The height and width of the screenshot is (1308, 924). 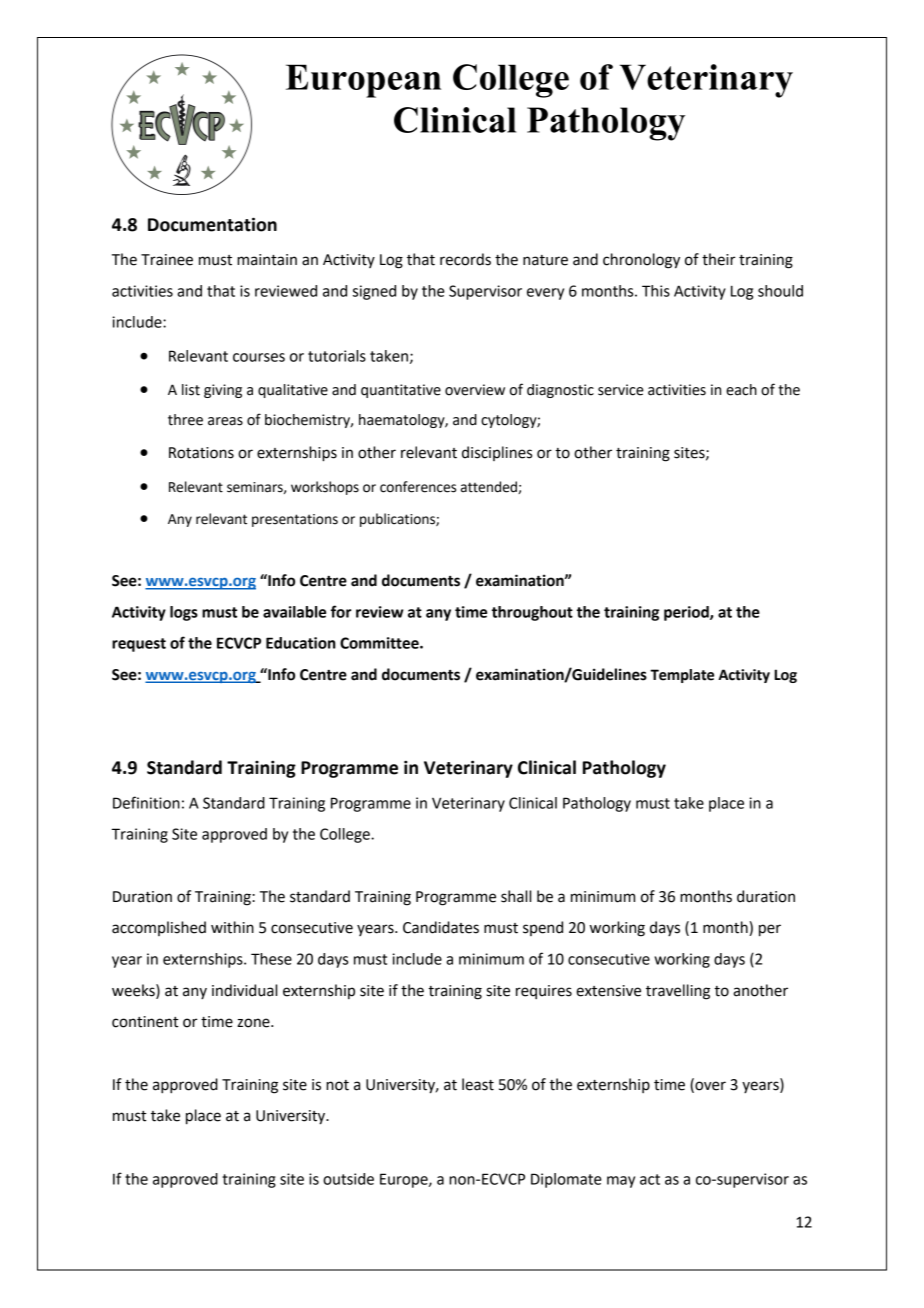 What do you see at coordinates (478, 1084) in the screenshot?
I see `least` at bounding box center [478, 1084].
